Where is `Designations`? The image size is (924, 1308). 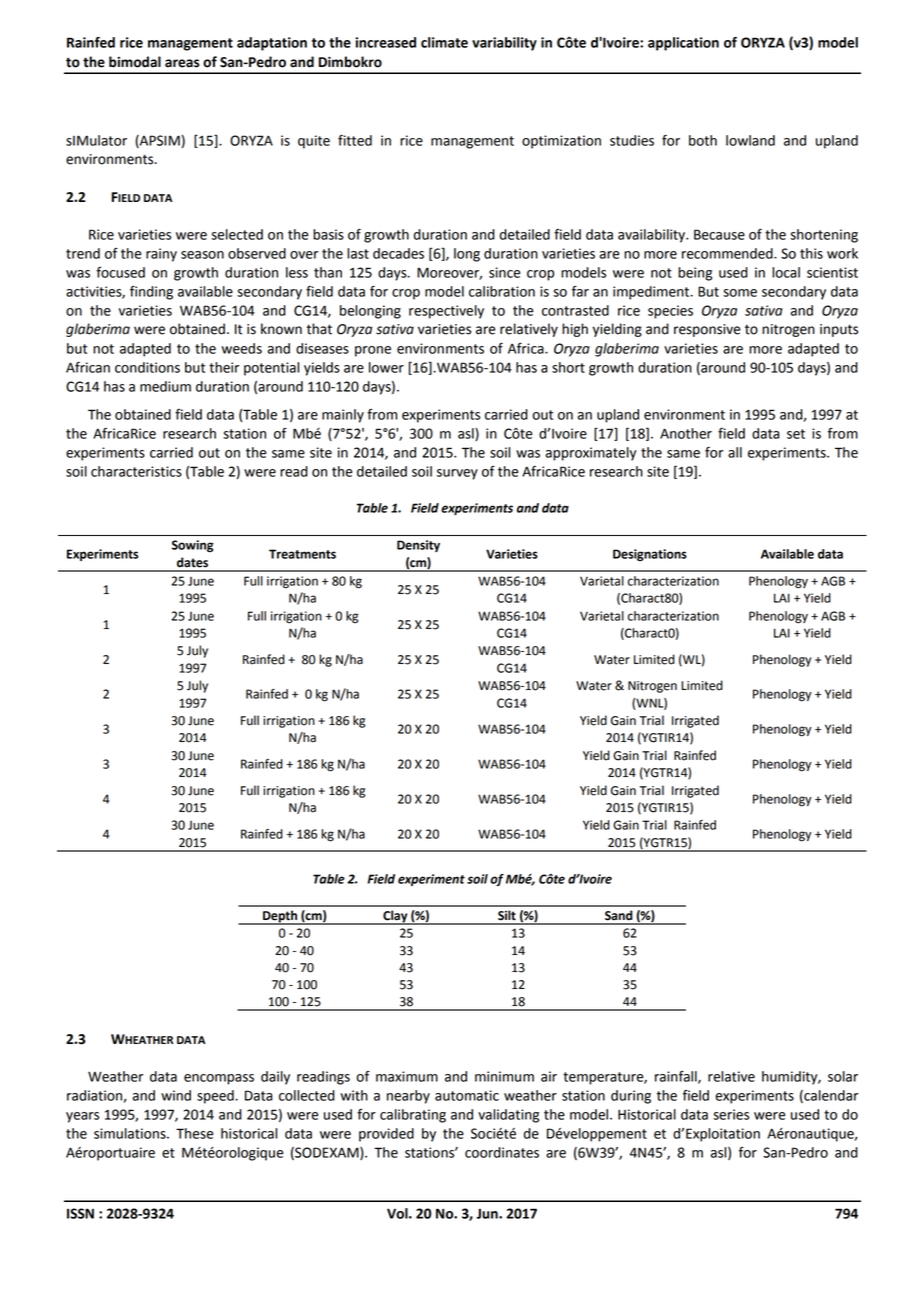
Designations is located at coordinates (650, 555).
